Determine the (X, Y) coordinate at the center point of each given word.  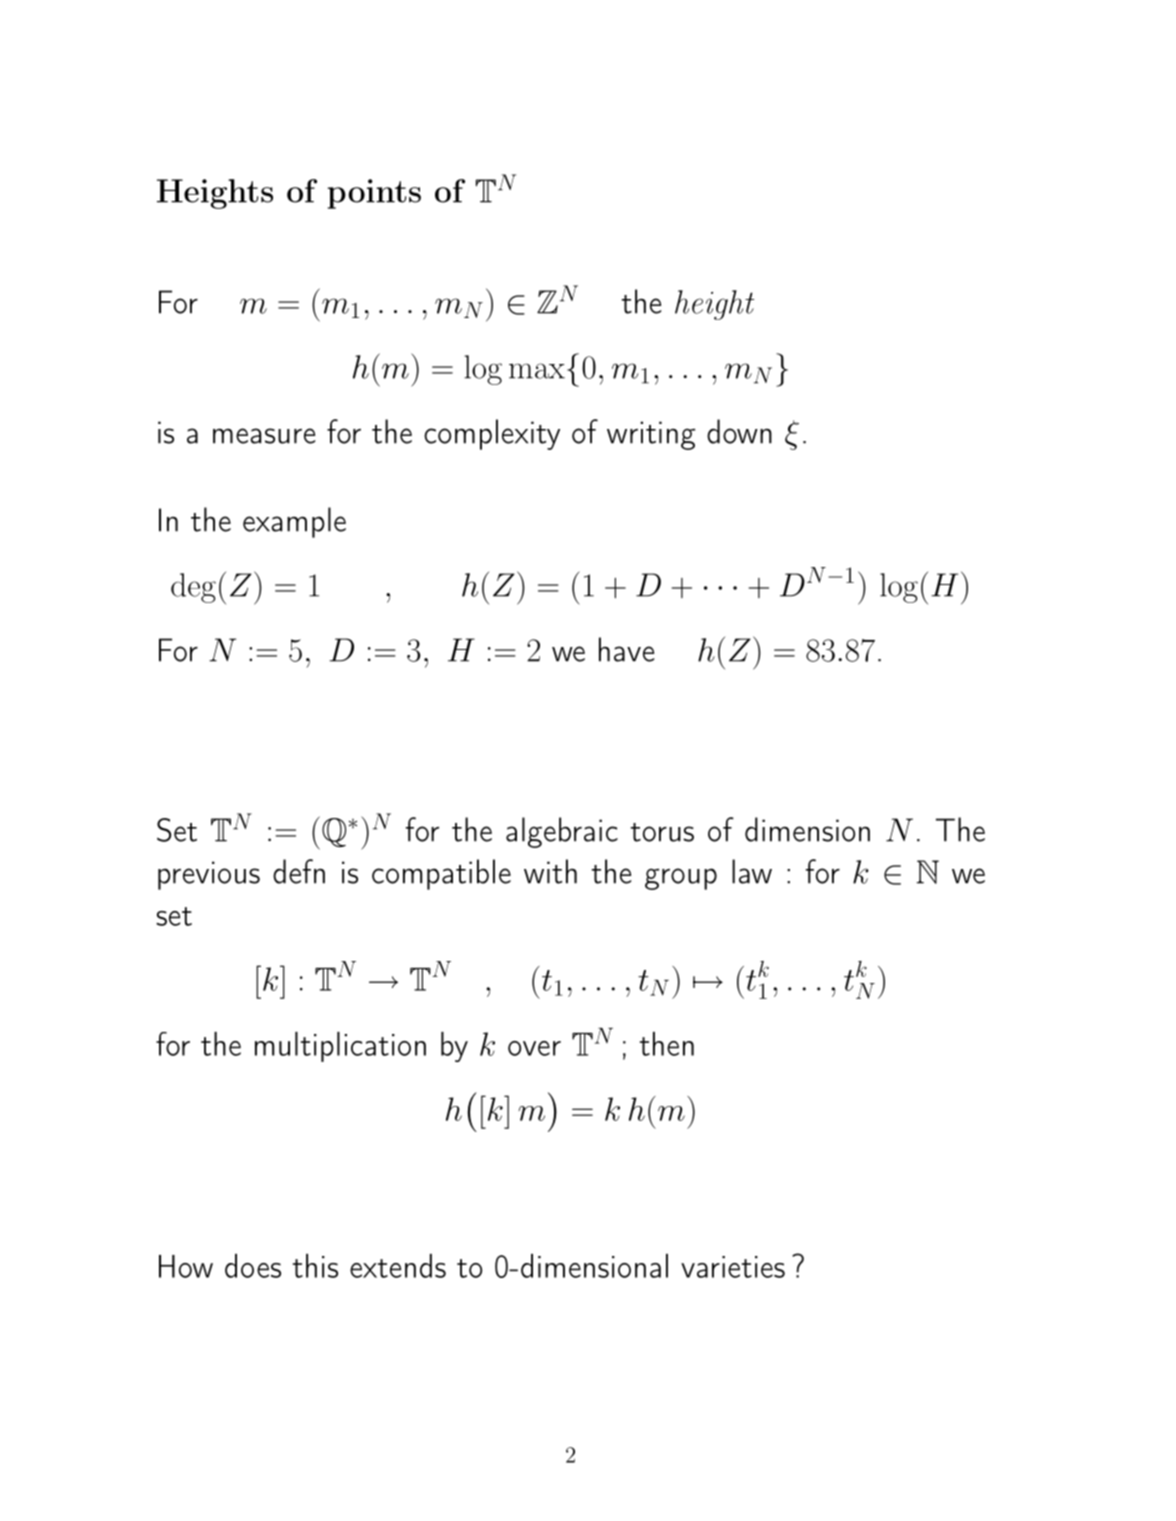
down (739, 431)
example (294, 522)
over (534, 1048)
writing (651, 435)
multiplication (340, 1047)
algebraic (562, 832)
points (374, 194)
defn (299, 871)
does (253, 1266)
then (667, 1044)
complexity (492, 434)
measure (264, 436)
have (626, 649)
